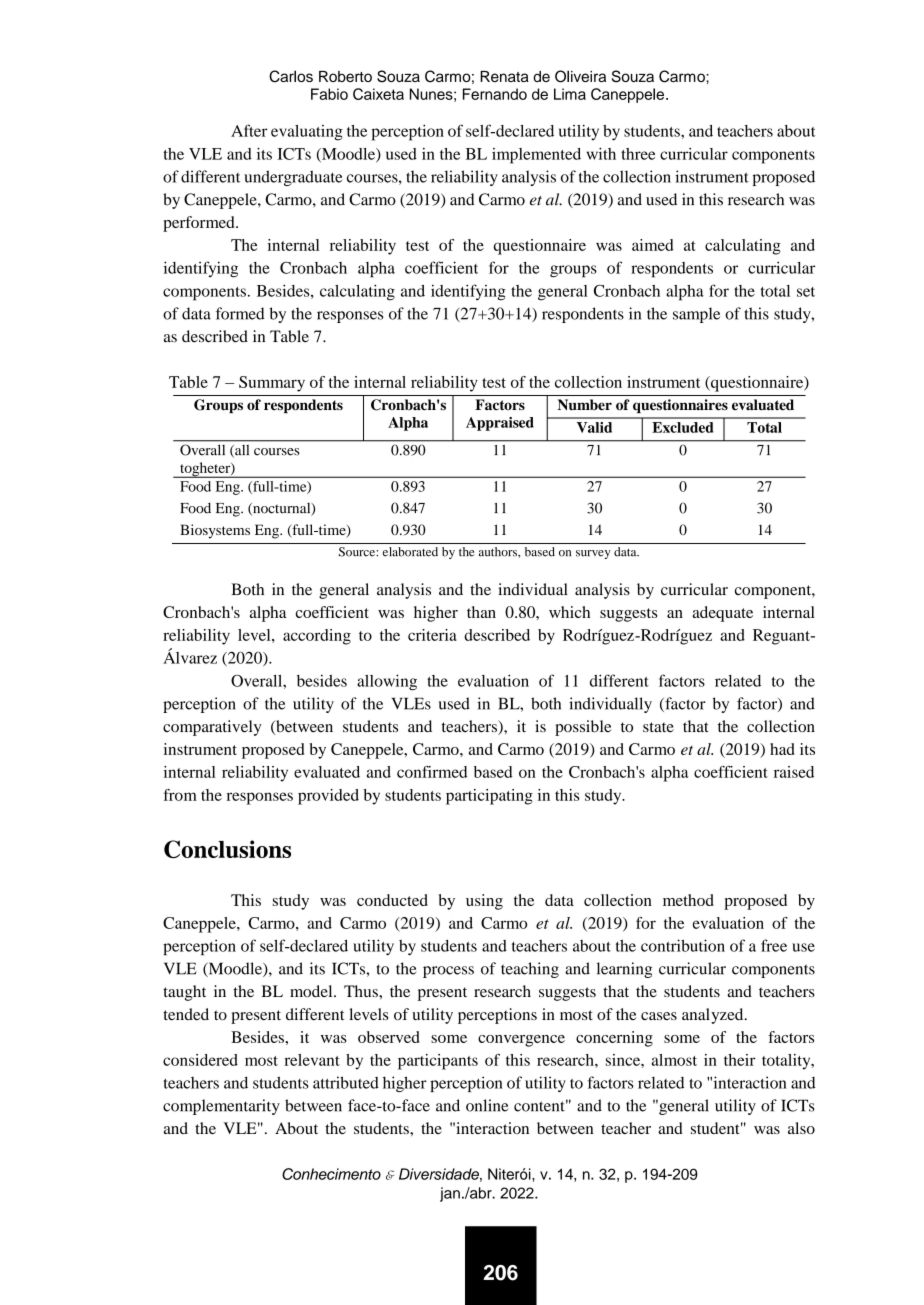 The width and height of the screenshot is (924, 1305). Describe the element at coordinates (495, 94) in the screenshot. I see `Fernando` at that location.
